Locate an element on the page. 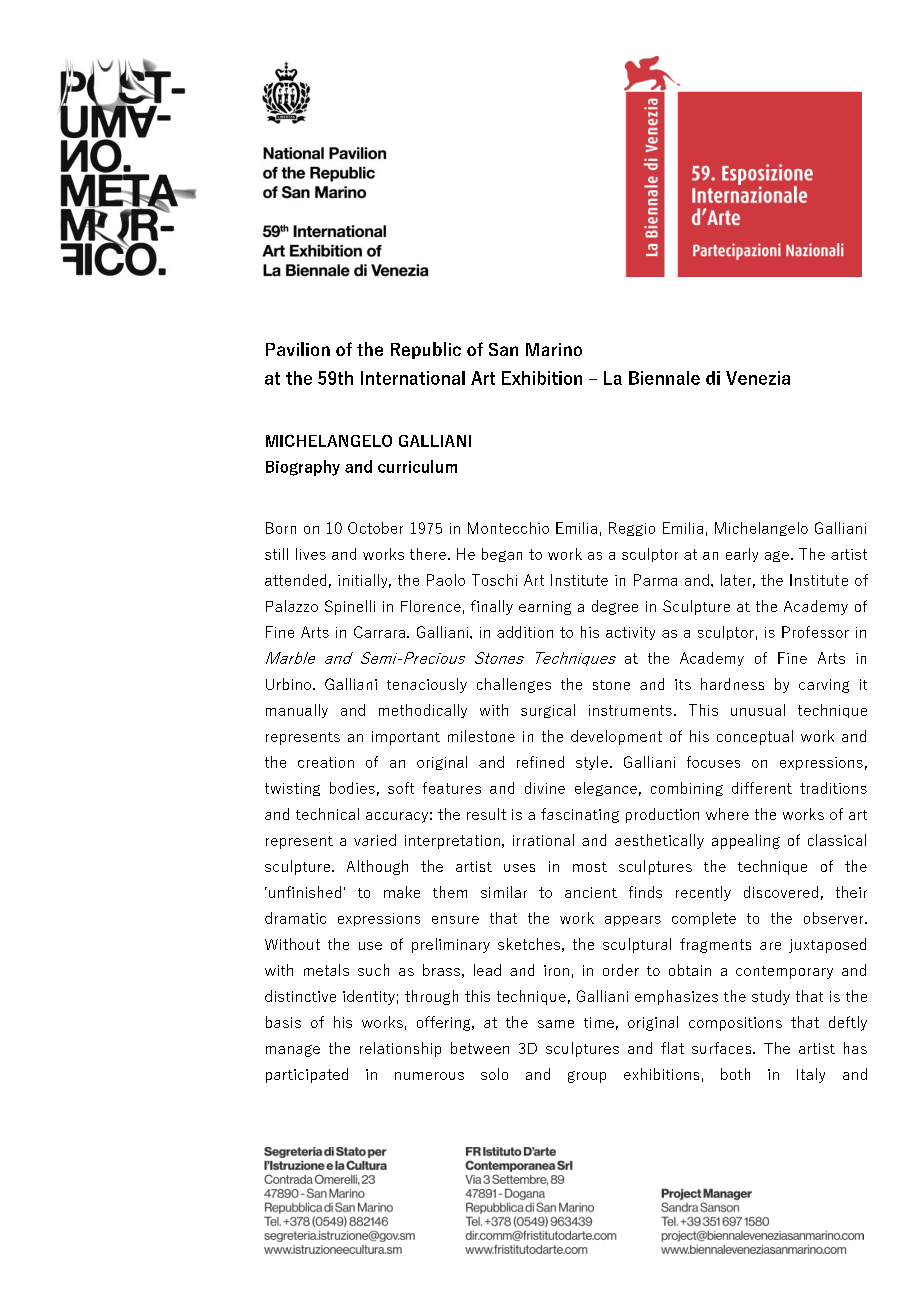 The height and width of the document is (1309, 924). group is located at coordinates (587, 1077).
